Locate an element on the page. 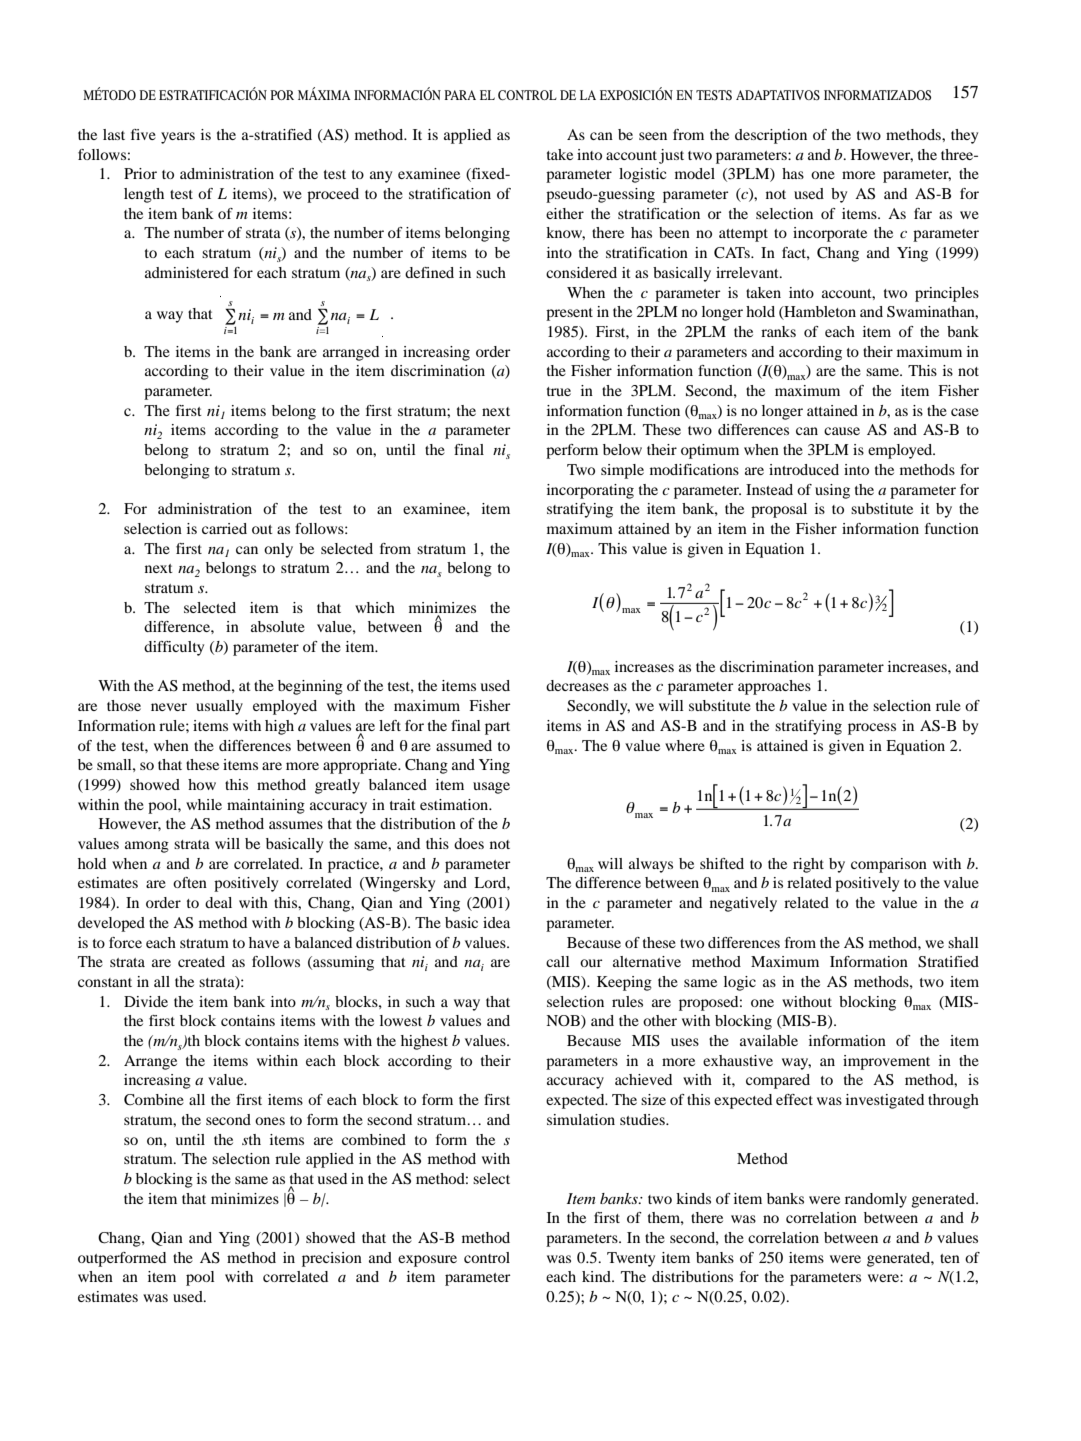 The image size is (1081, 1441). our is located at coordinates (591, 963).
